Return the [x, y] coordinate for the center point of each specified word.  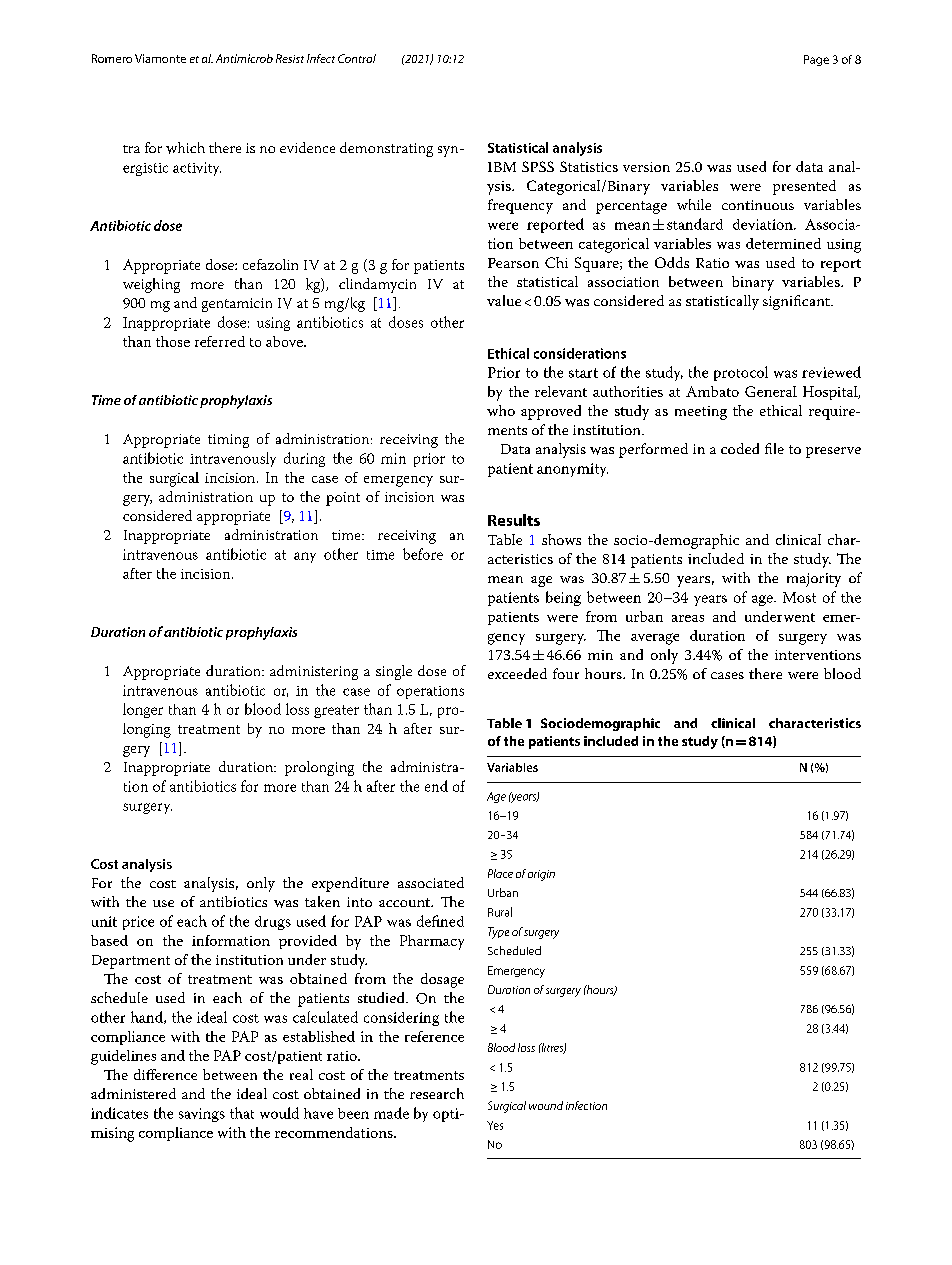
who [501, 410]
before [423, 554]
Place [500, 873]
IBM [502, 167]
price [138, 923]
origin [541, 875]
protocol [741, 373]
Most [799, 597]
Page [816, 60]
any [305, 557]
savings [202, 1115]
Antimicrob [244, 58]
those [173, 341]
